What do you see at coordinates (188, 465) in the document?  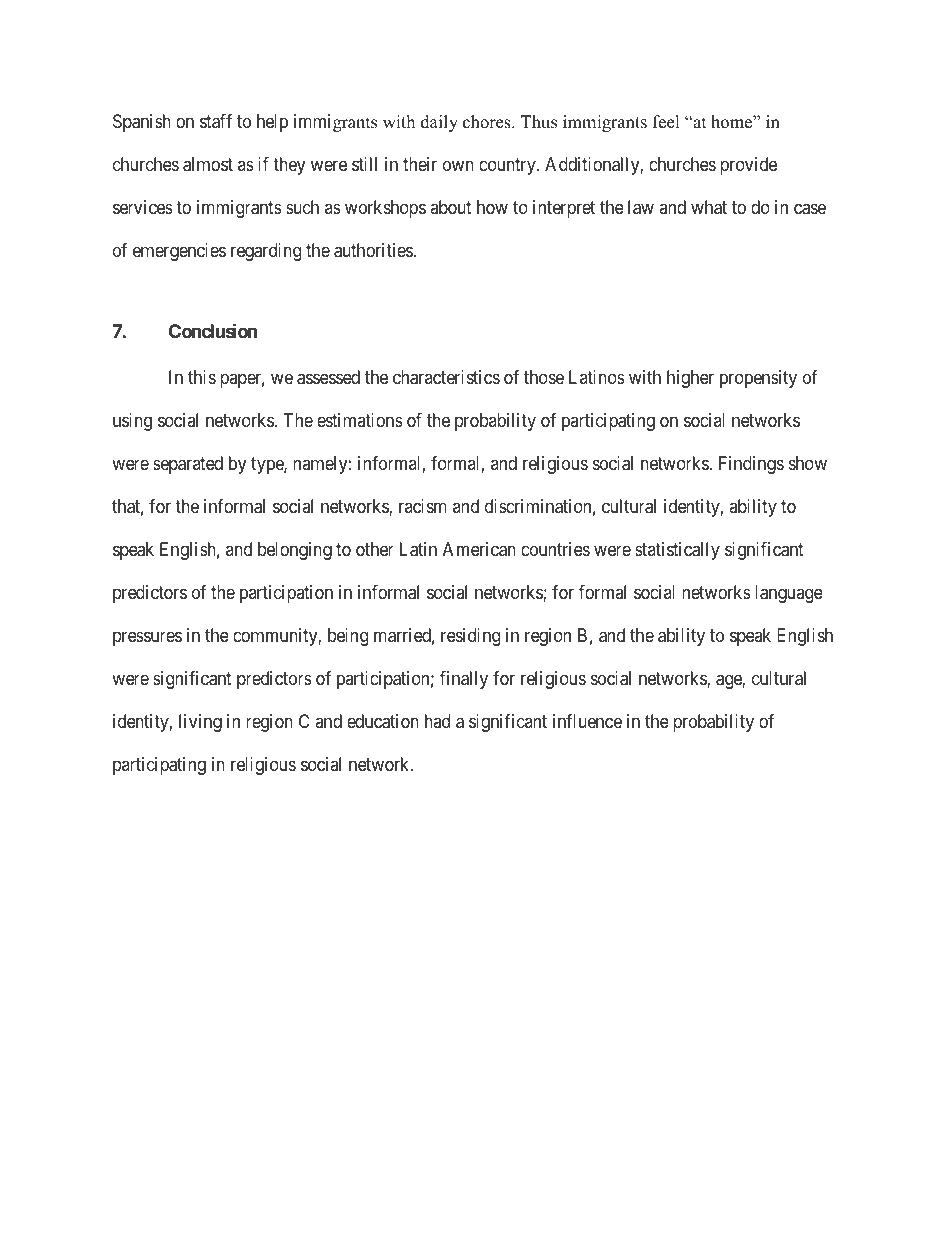 I see `separated` at bounding box center [188, 465].
